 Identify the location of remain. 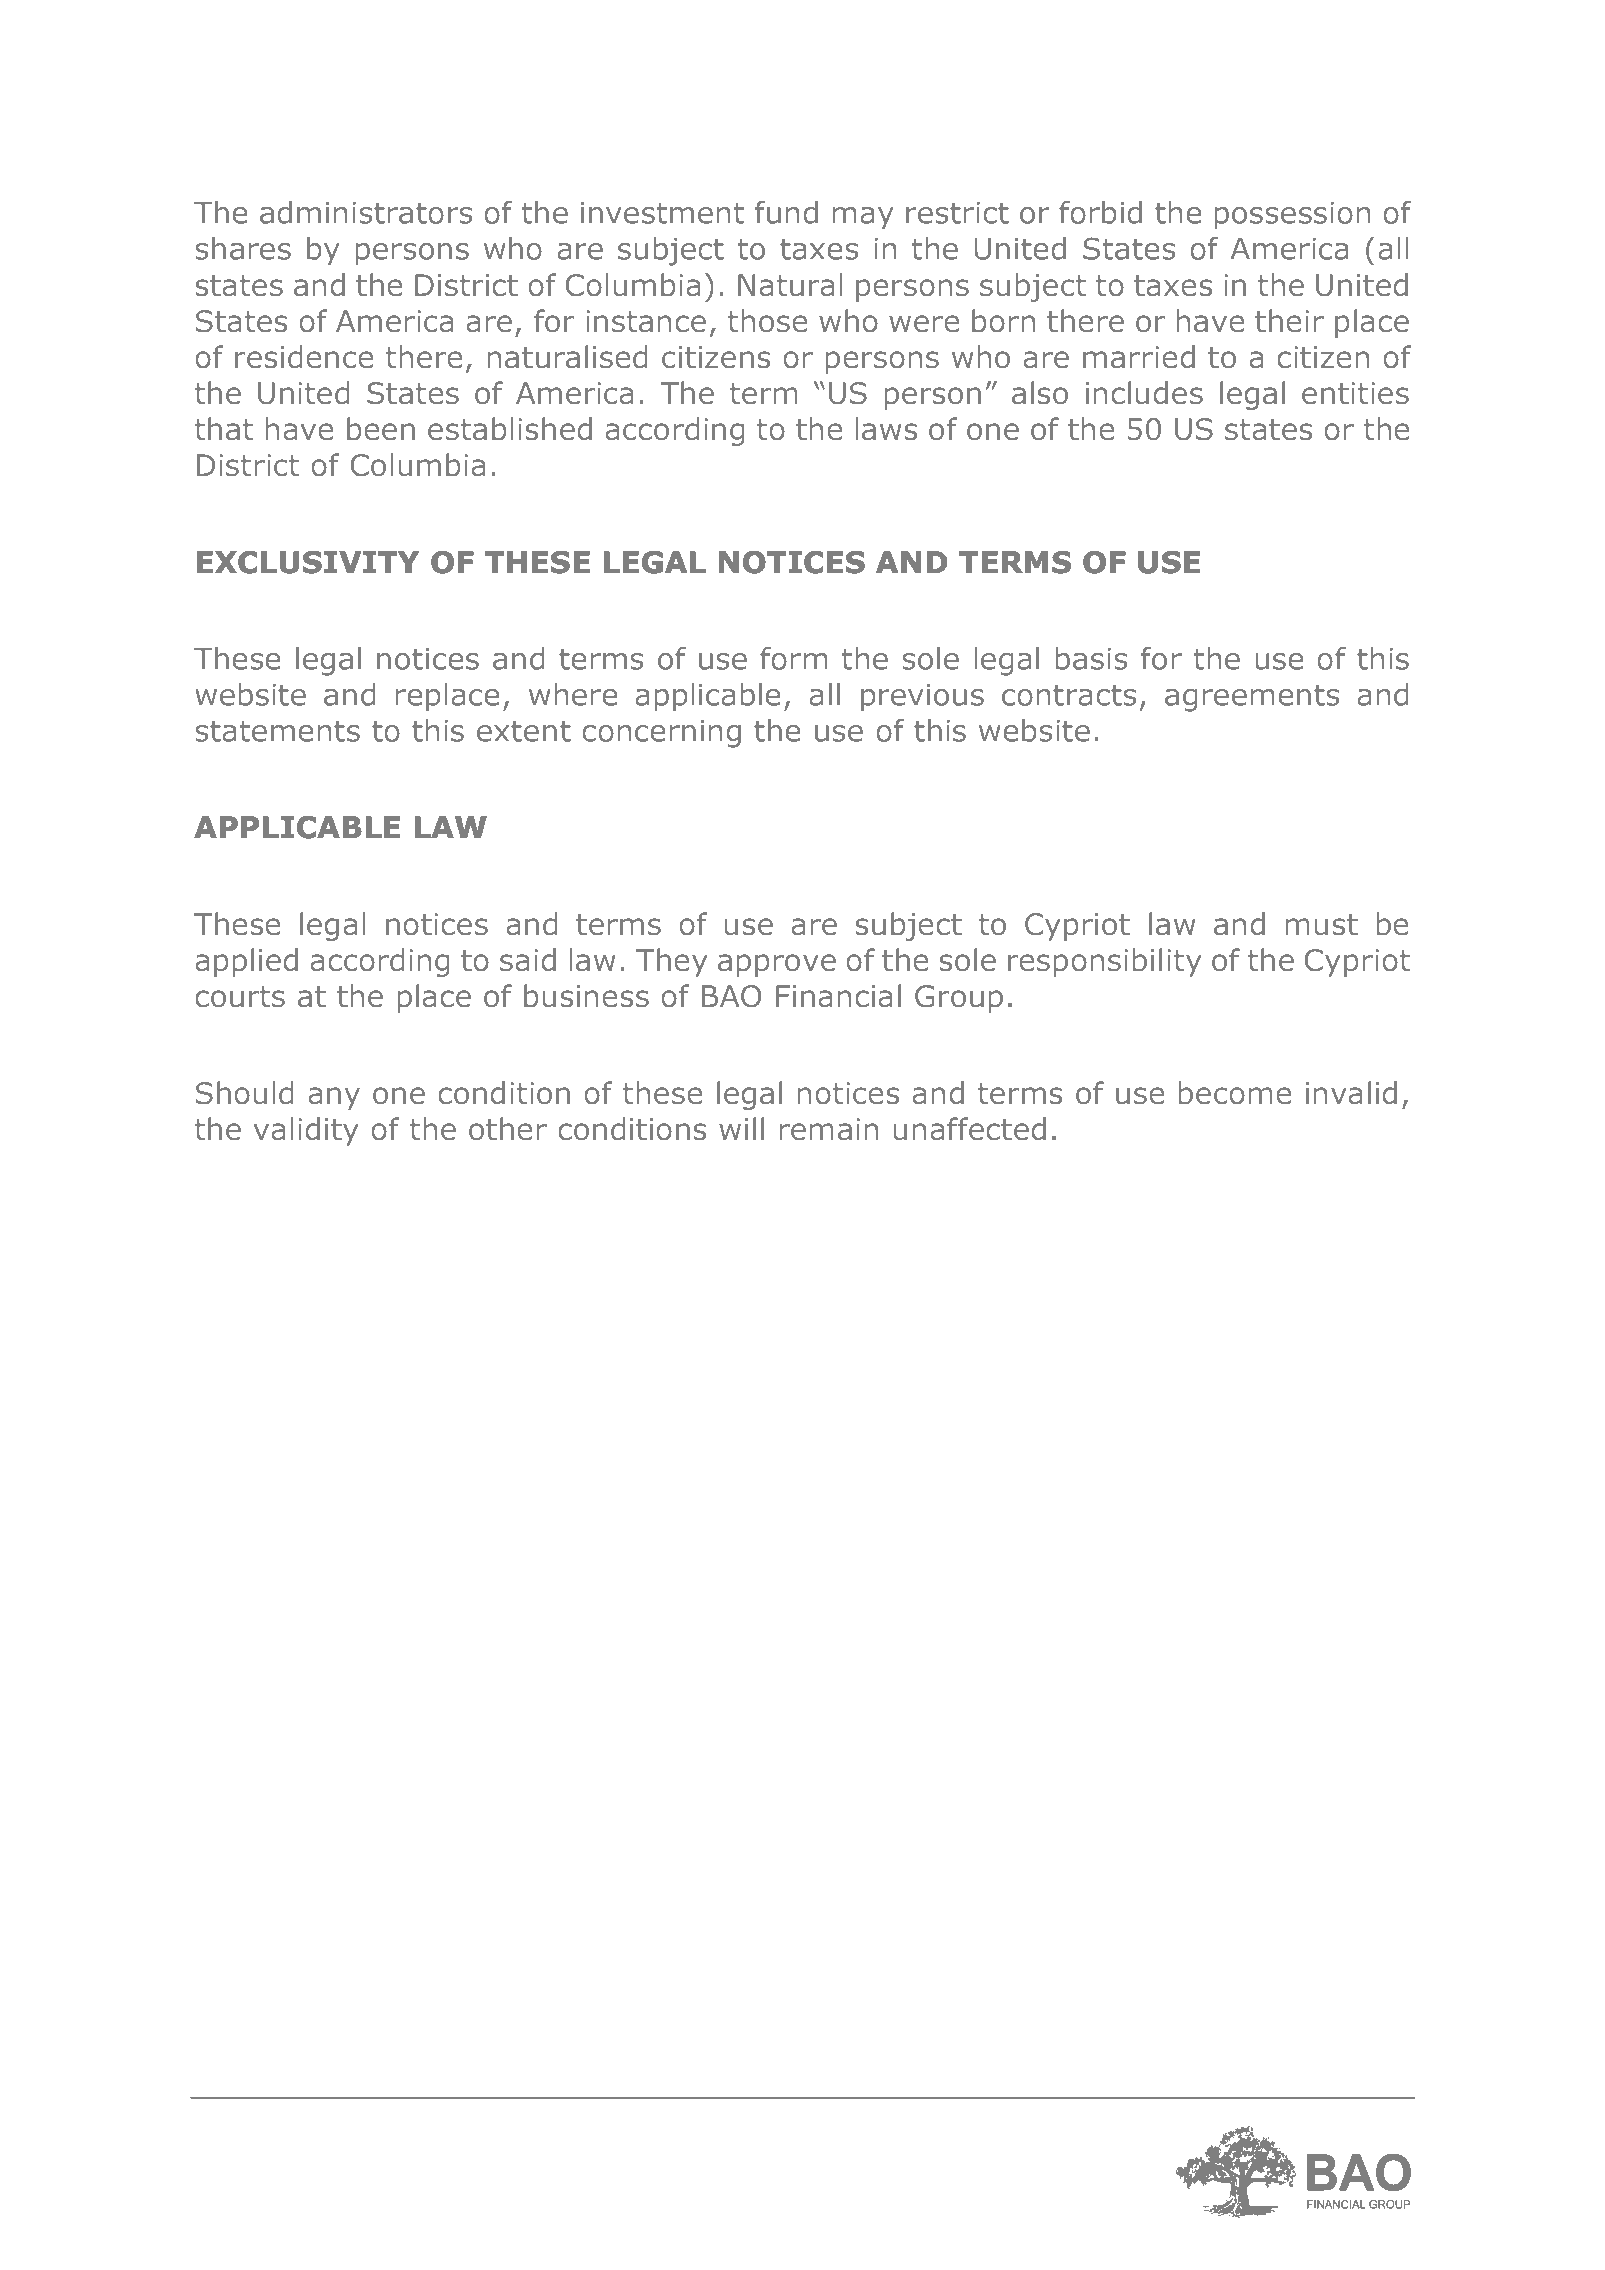
(829, 1129).
